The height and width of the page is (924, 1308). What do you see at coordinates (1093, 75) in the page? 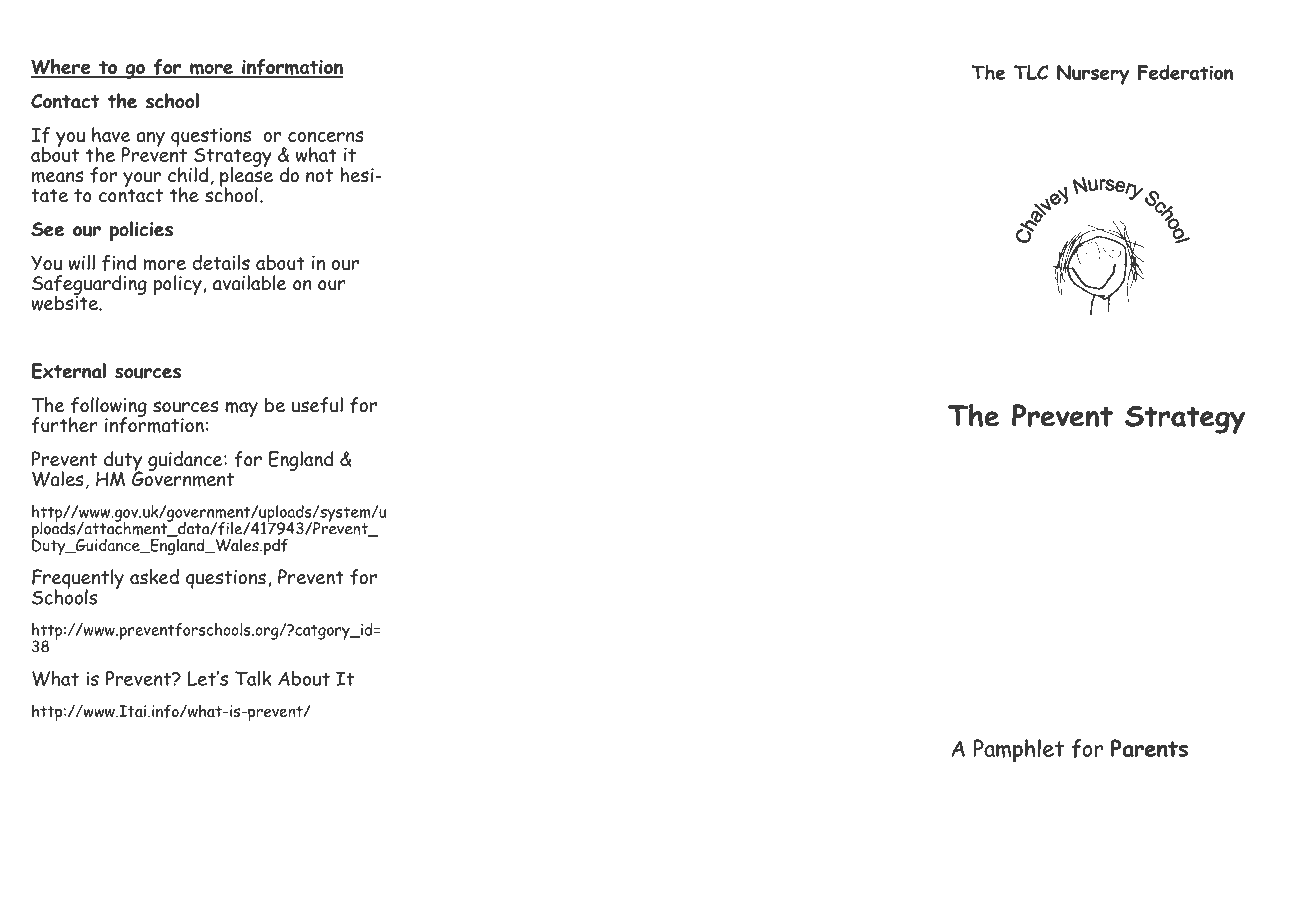
I see `Nursery` at bounding box center [1093, 75].
